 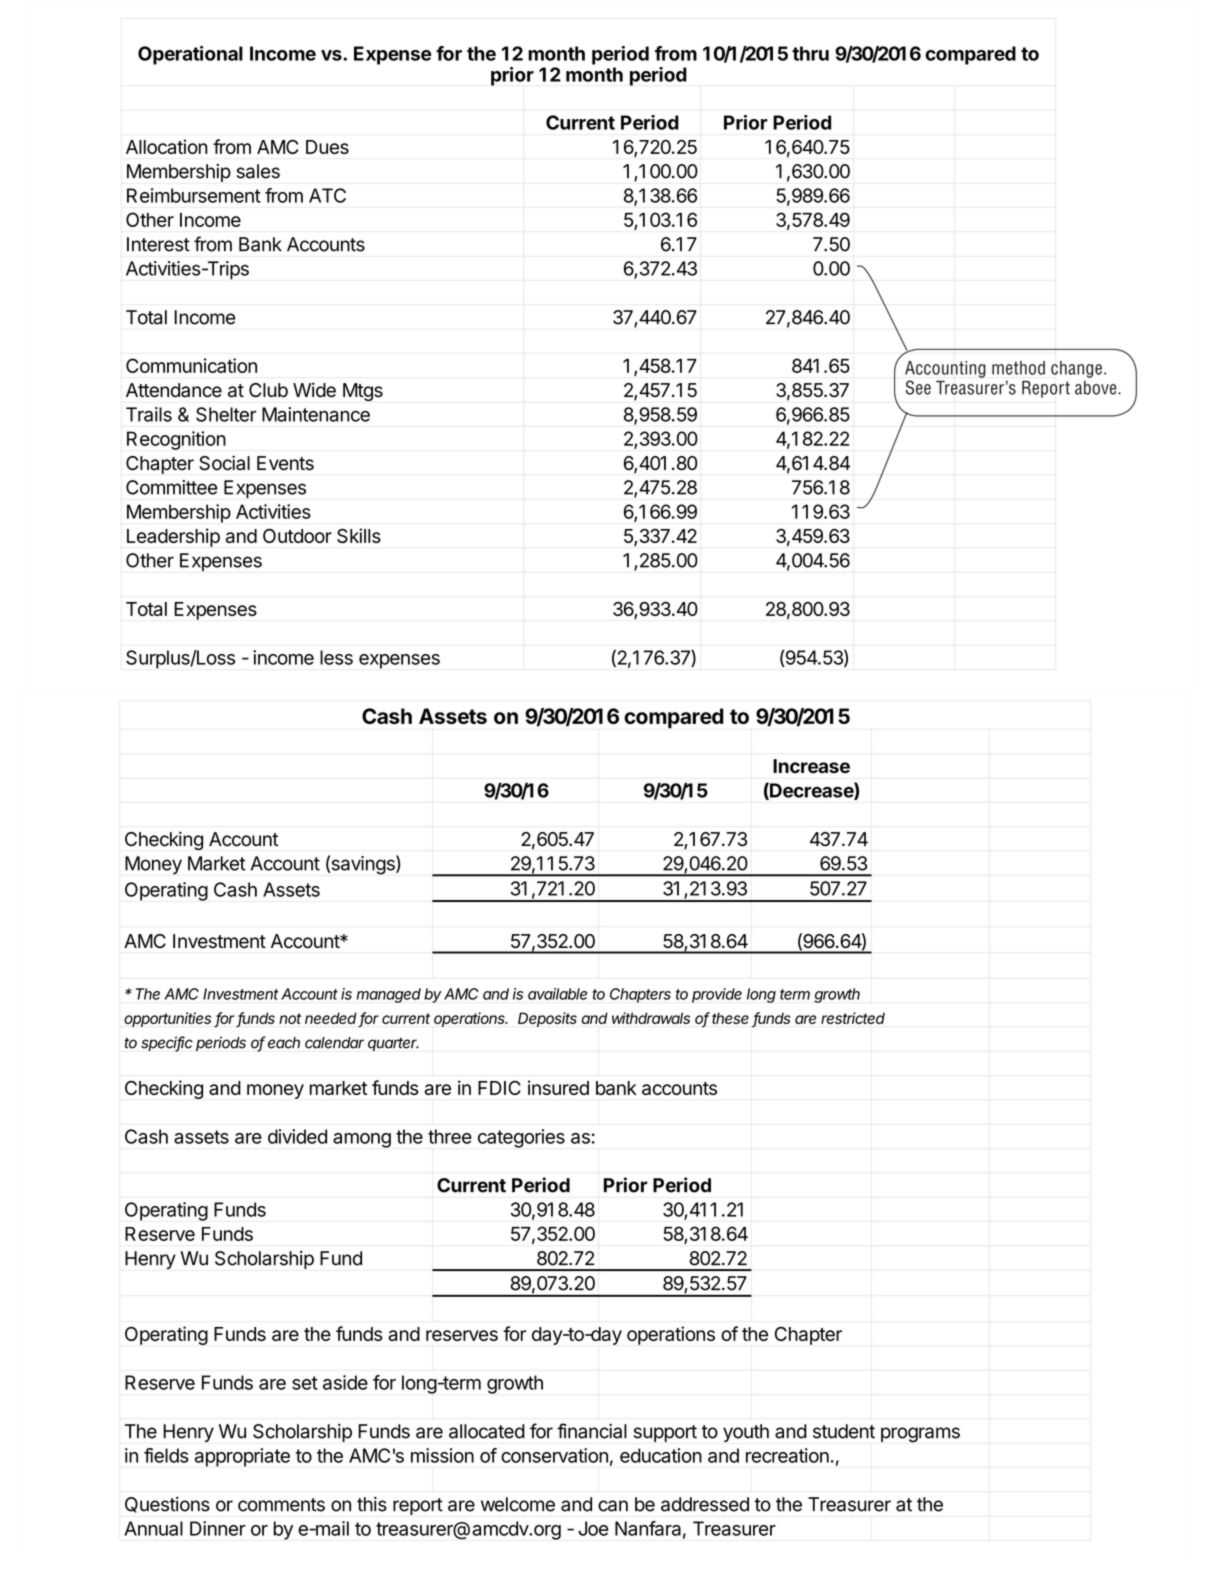 I want to click on method, so click(x=1018, y=368).
